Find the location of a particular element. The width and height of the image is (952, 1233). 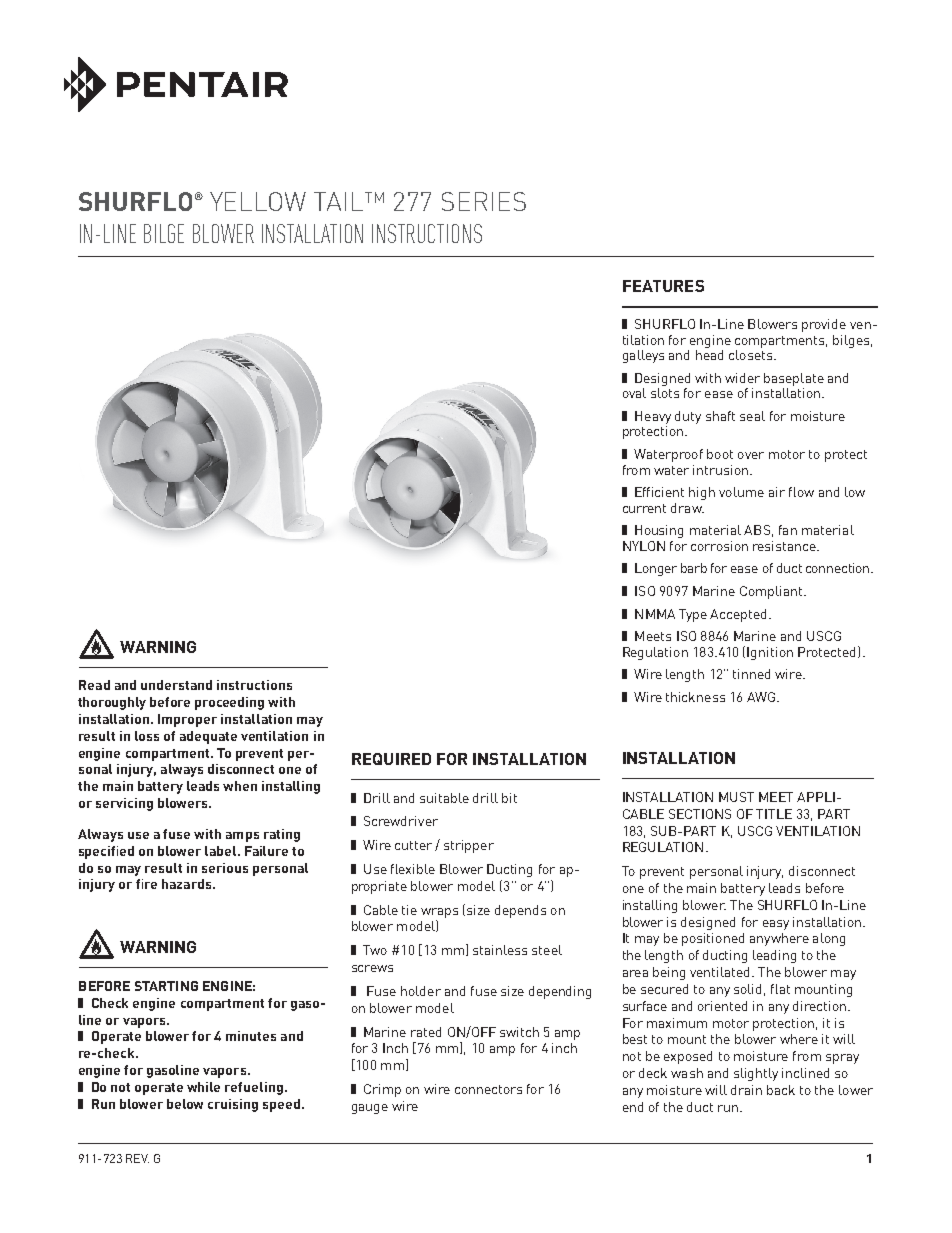

volume is located at coordinates (741, 492).
